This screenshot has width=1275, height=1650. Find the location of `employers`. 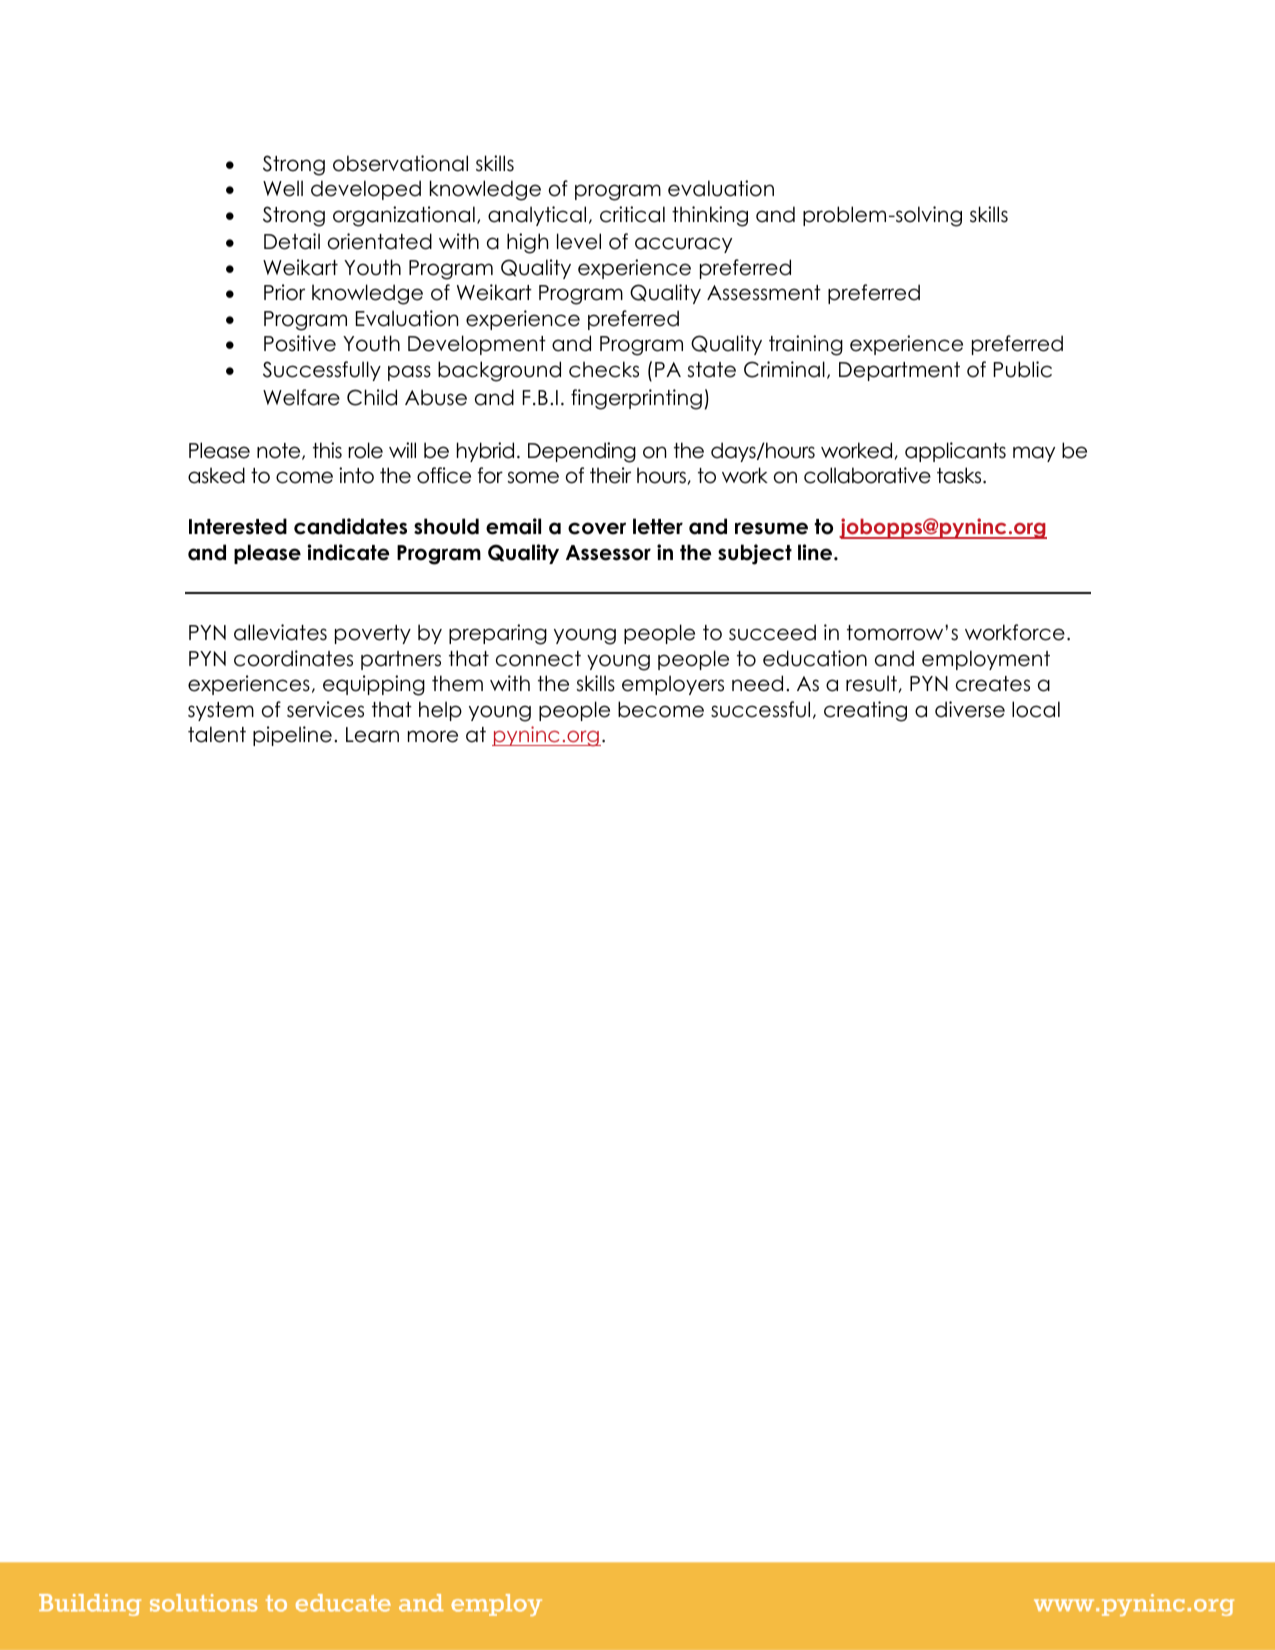

employers is located at coordinates (673, 685).
